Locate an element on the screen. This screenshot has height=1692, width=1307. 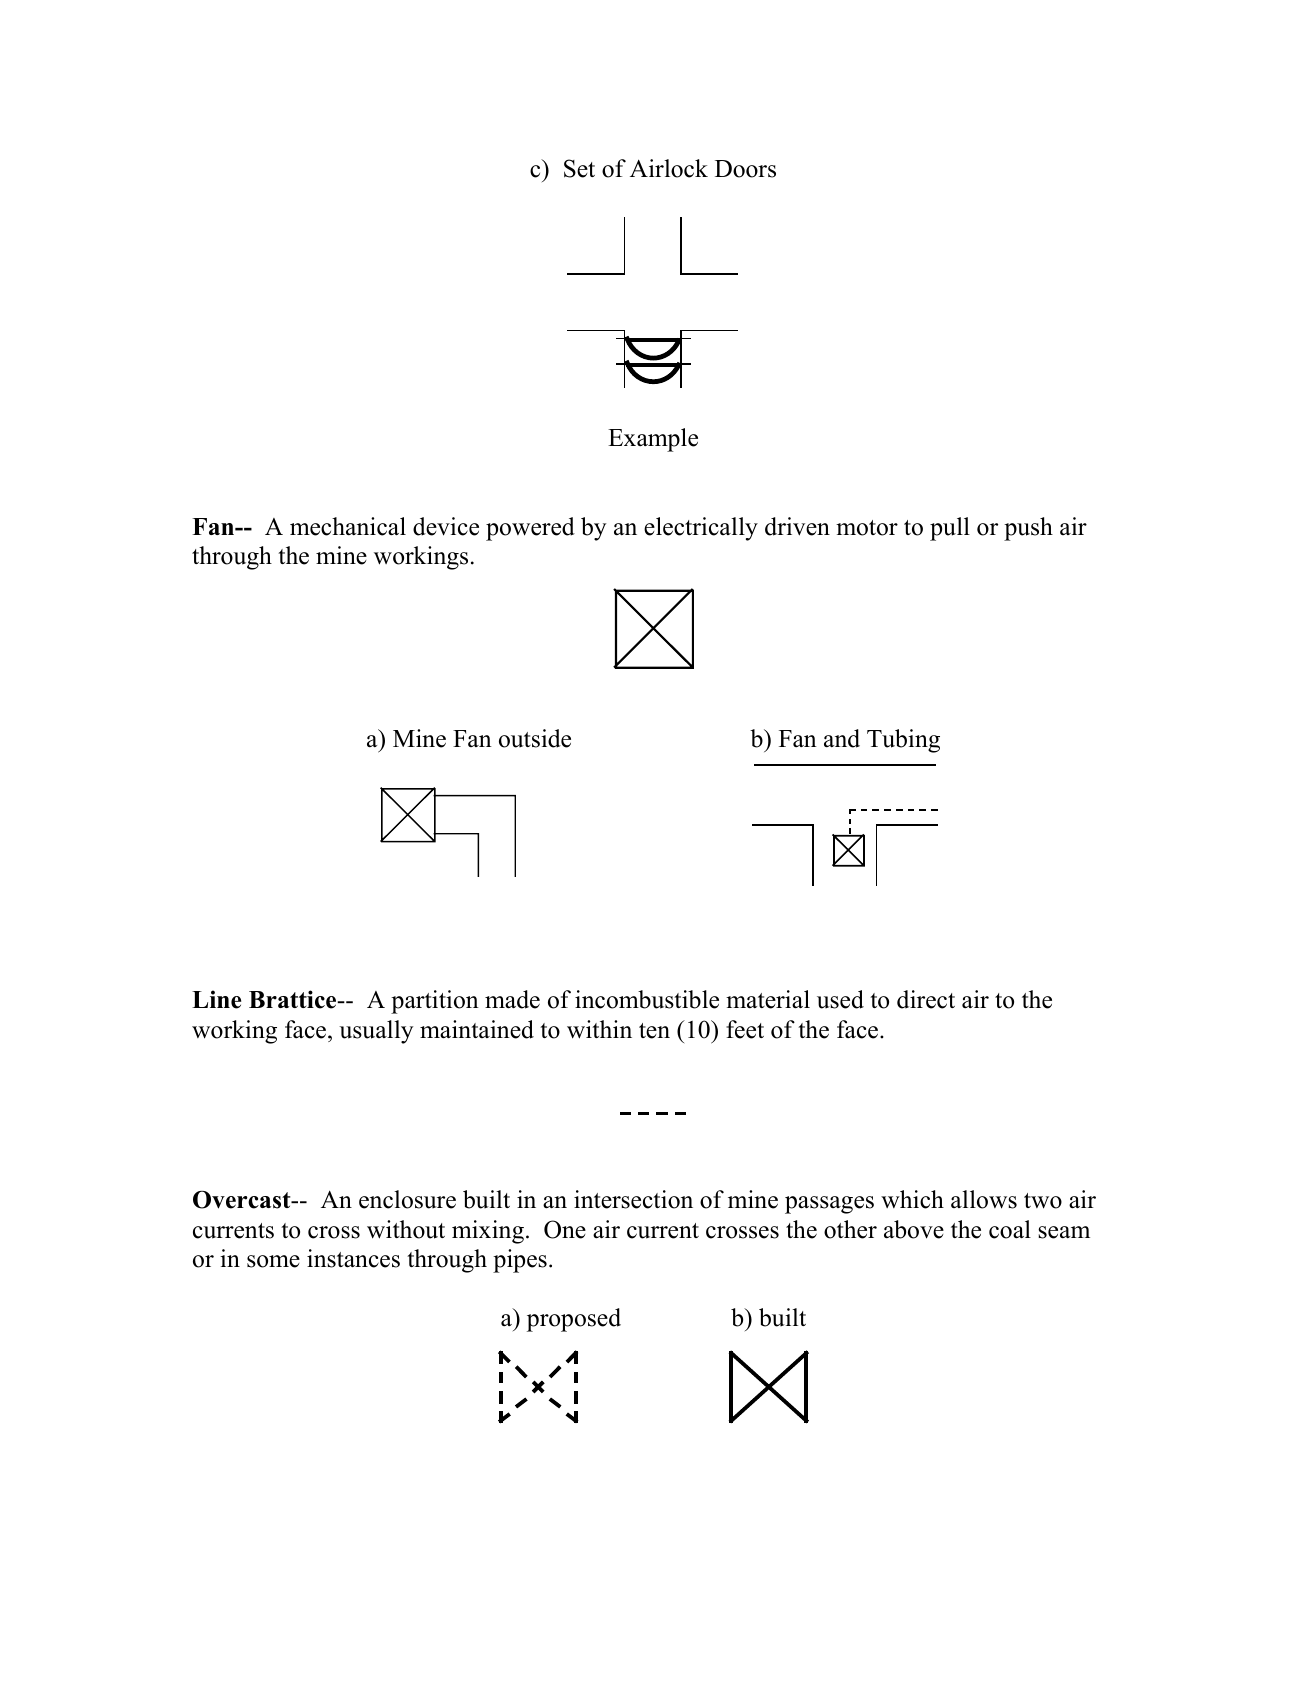
mechanical is located at coordinates (348, 526).
